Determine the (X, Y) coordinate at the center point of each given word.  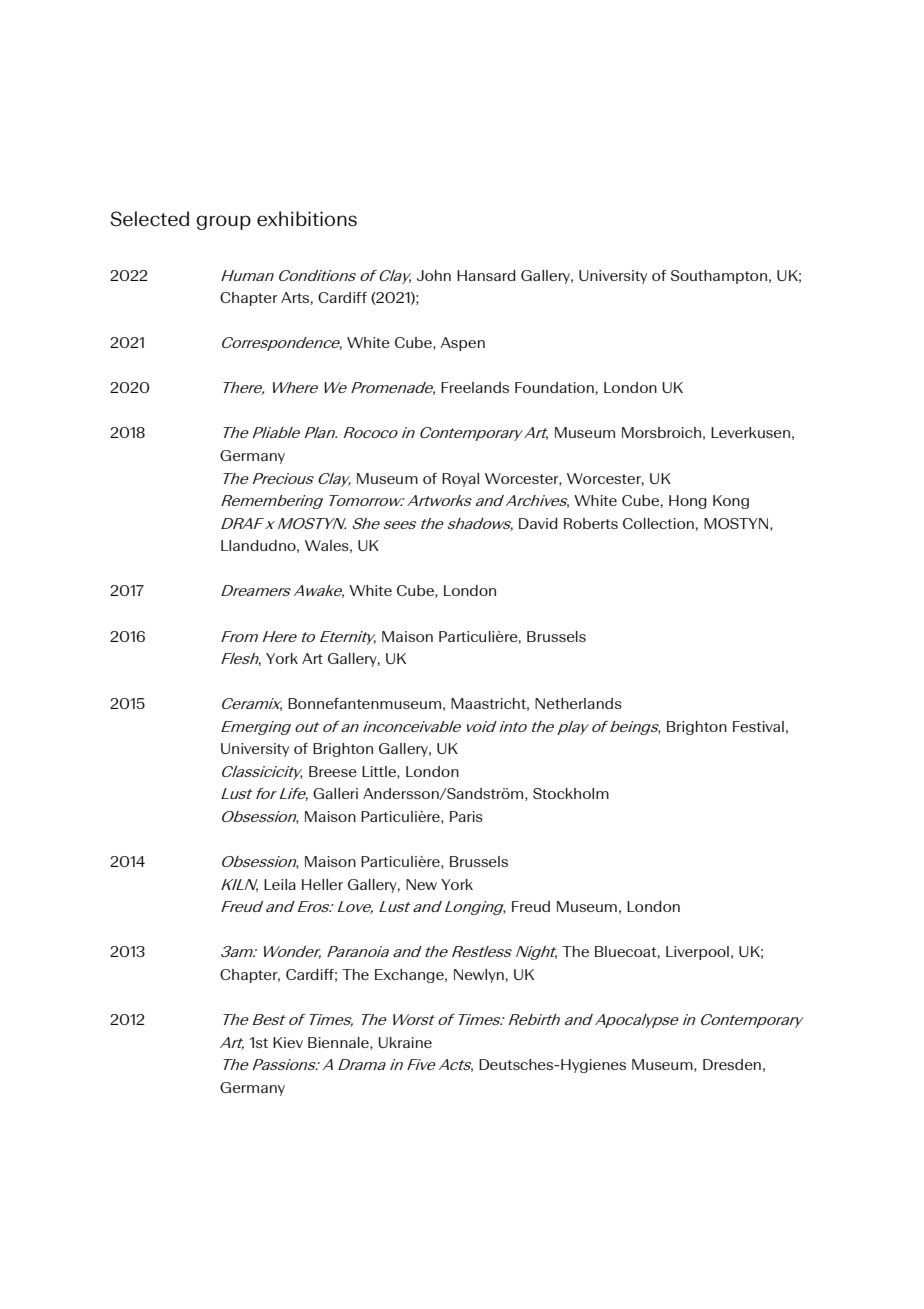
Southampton (719, 277)
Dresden (732, 1064)
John (434, 275)
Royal (460, 480)
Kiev (288, 1042)
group (224, 222)
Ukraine (405, 1042)
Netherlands (578, 703)
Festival (758, 726)
